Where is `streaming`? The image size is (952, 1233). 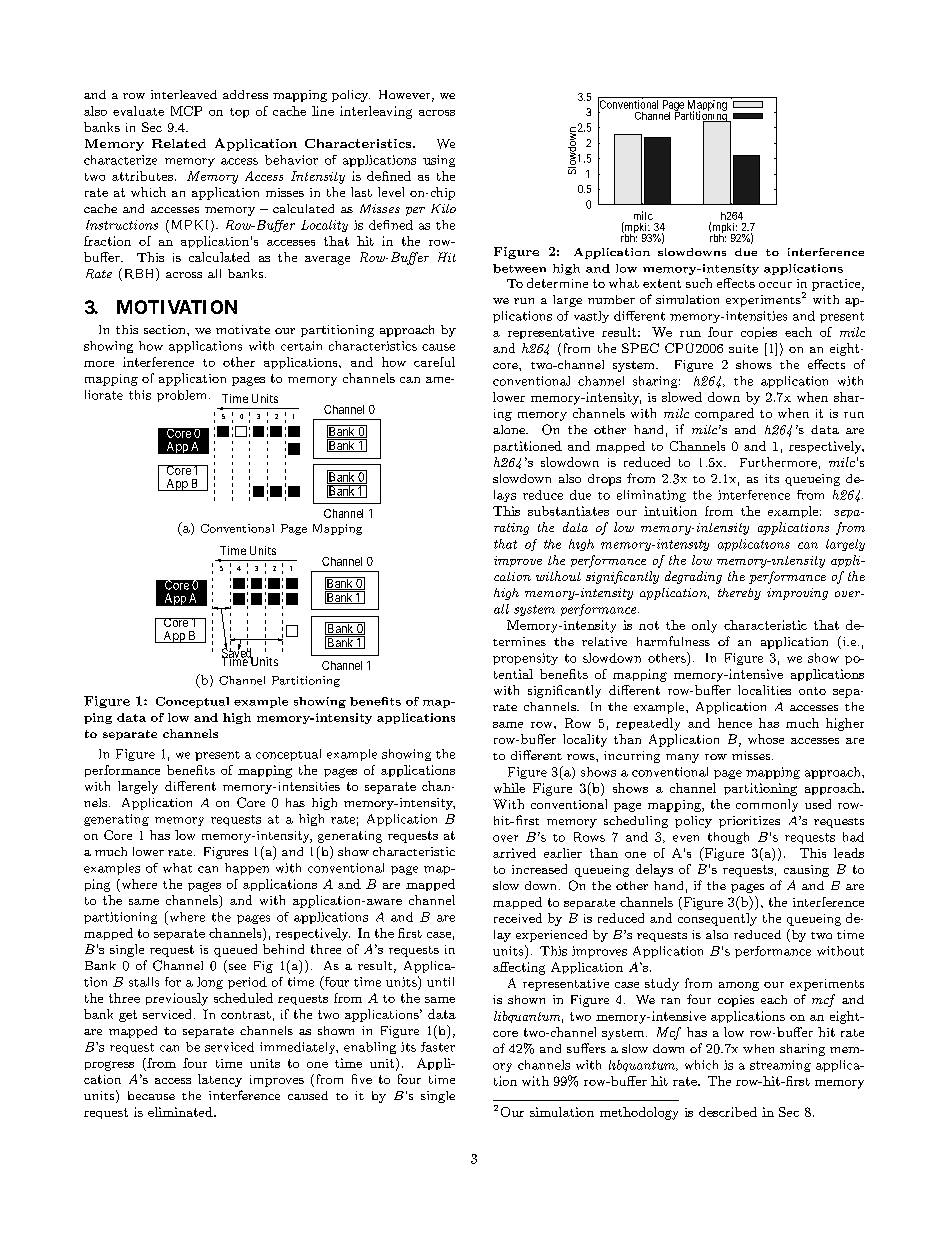
streaming is located at coordinates (780, 1066).
